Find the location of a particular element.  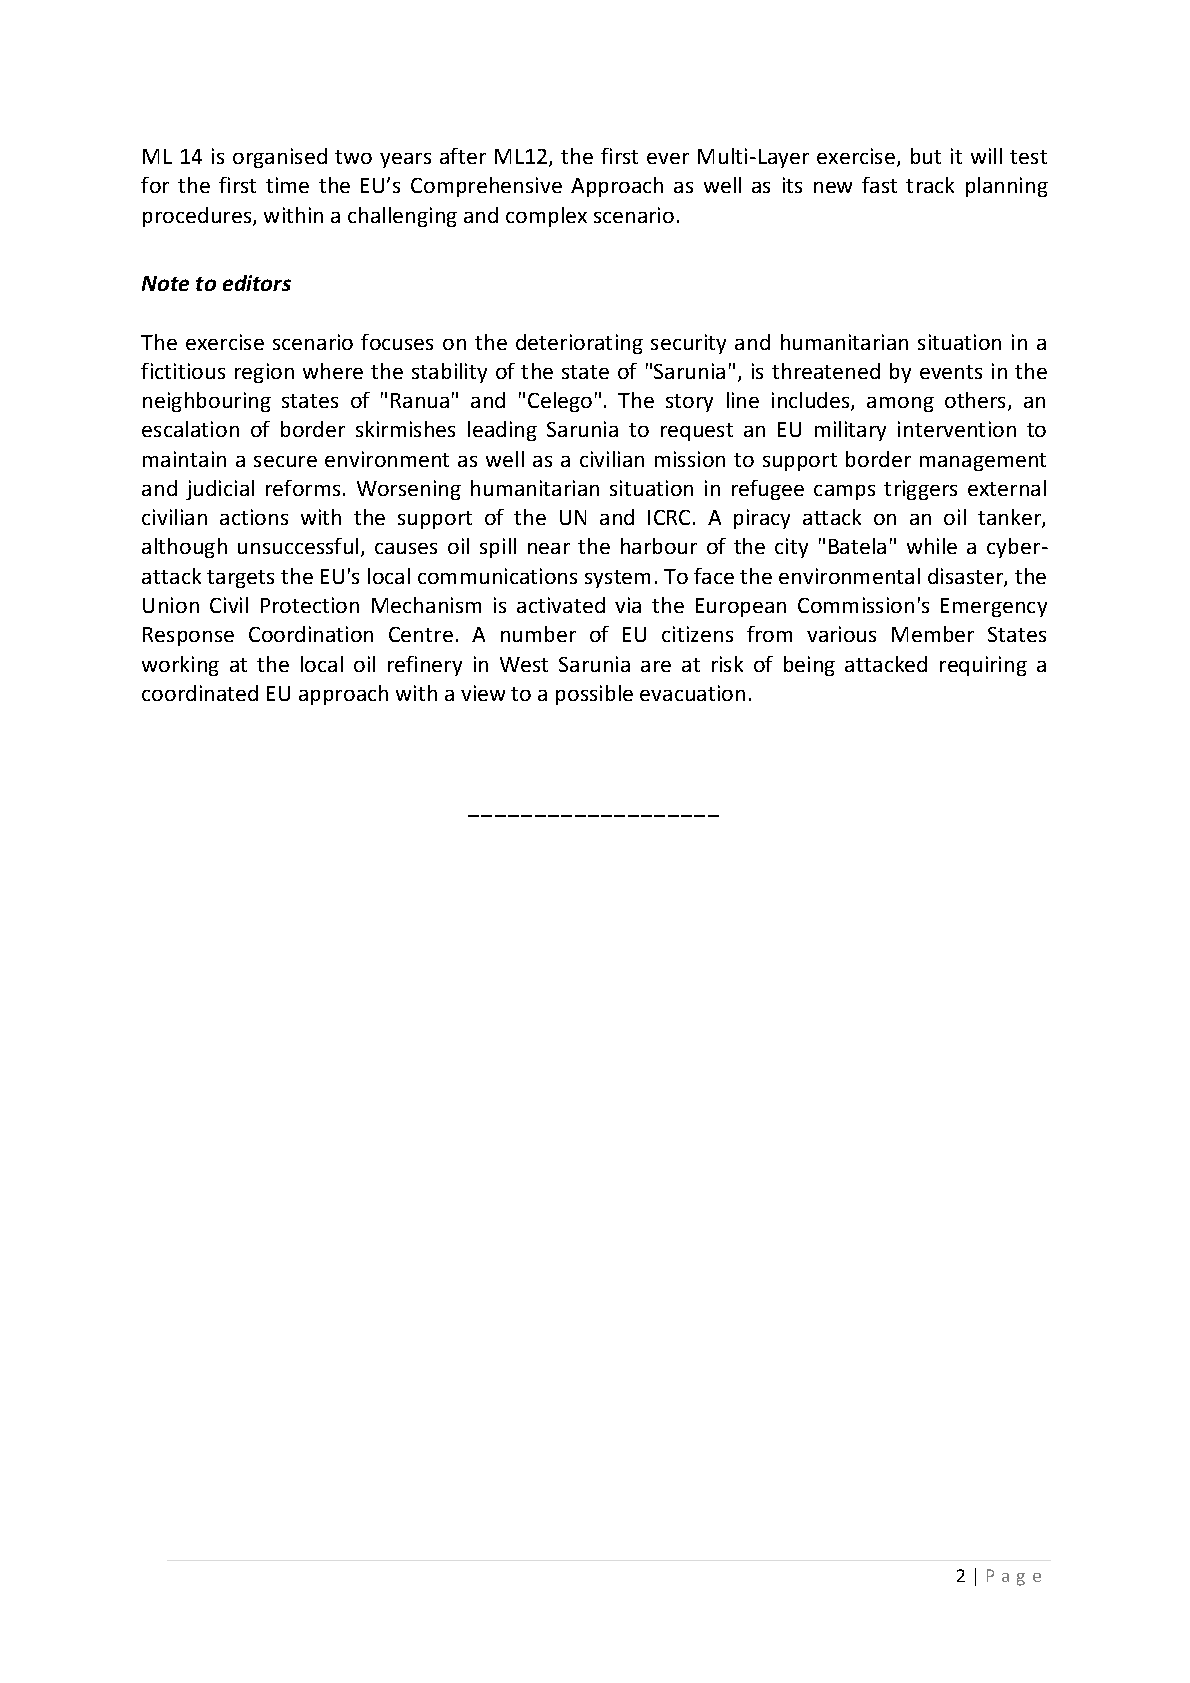

intervention is located at coordinates (957, 429).
